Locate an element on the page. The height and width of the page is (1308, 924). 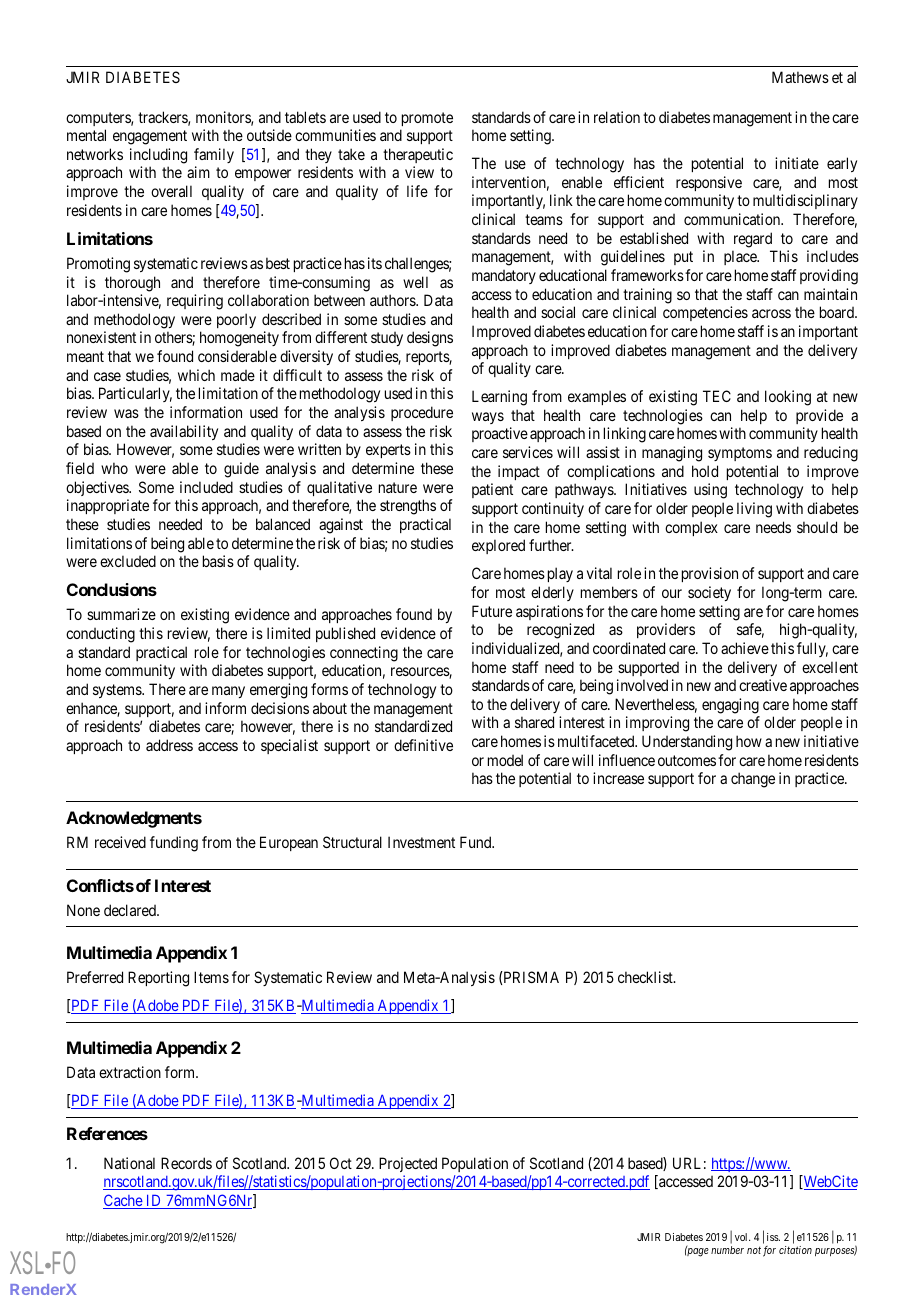
Learning is located at coordinates (499, 398).
